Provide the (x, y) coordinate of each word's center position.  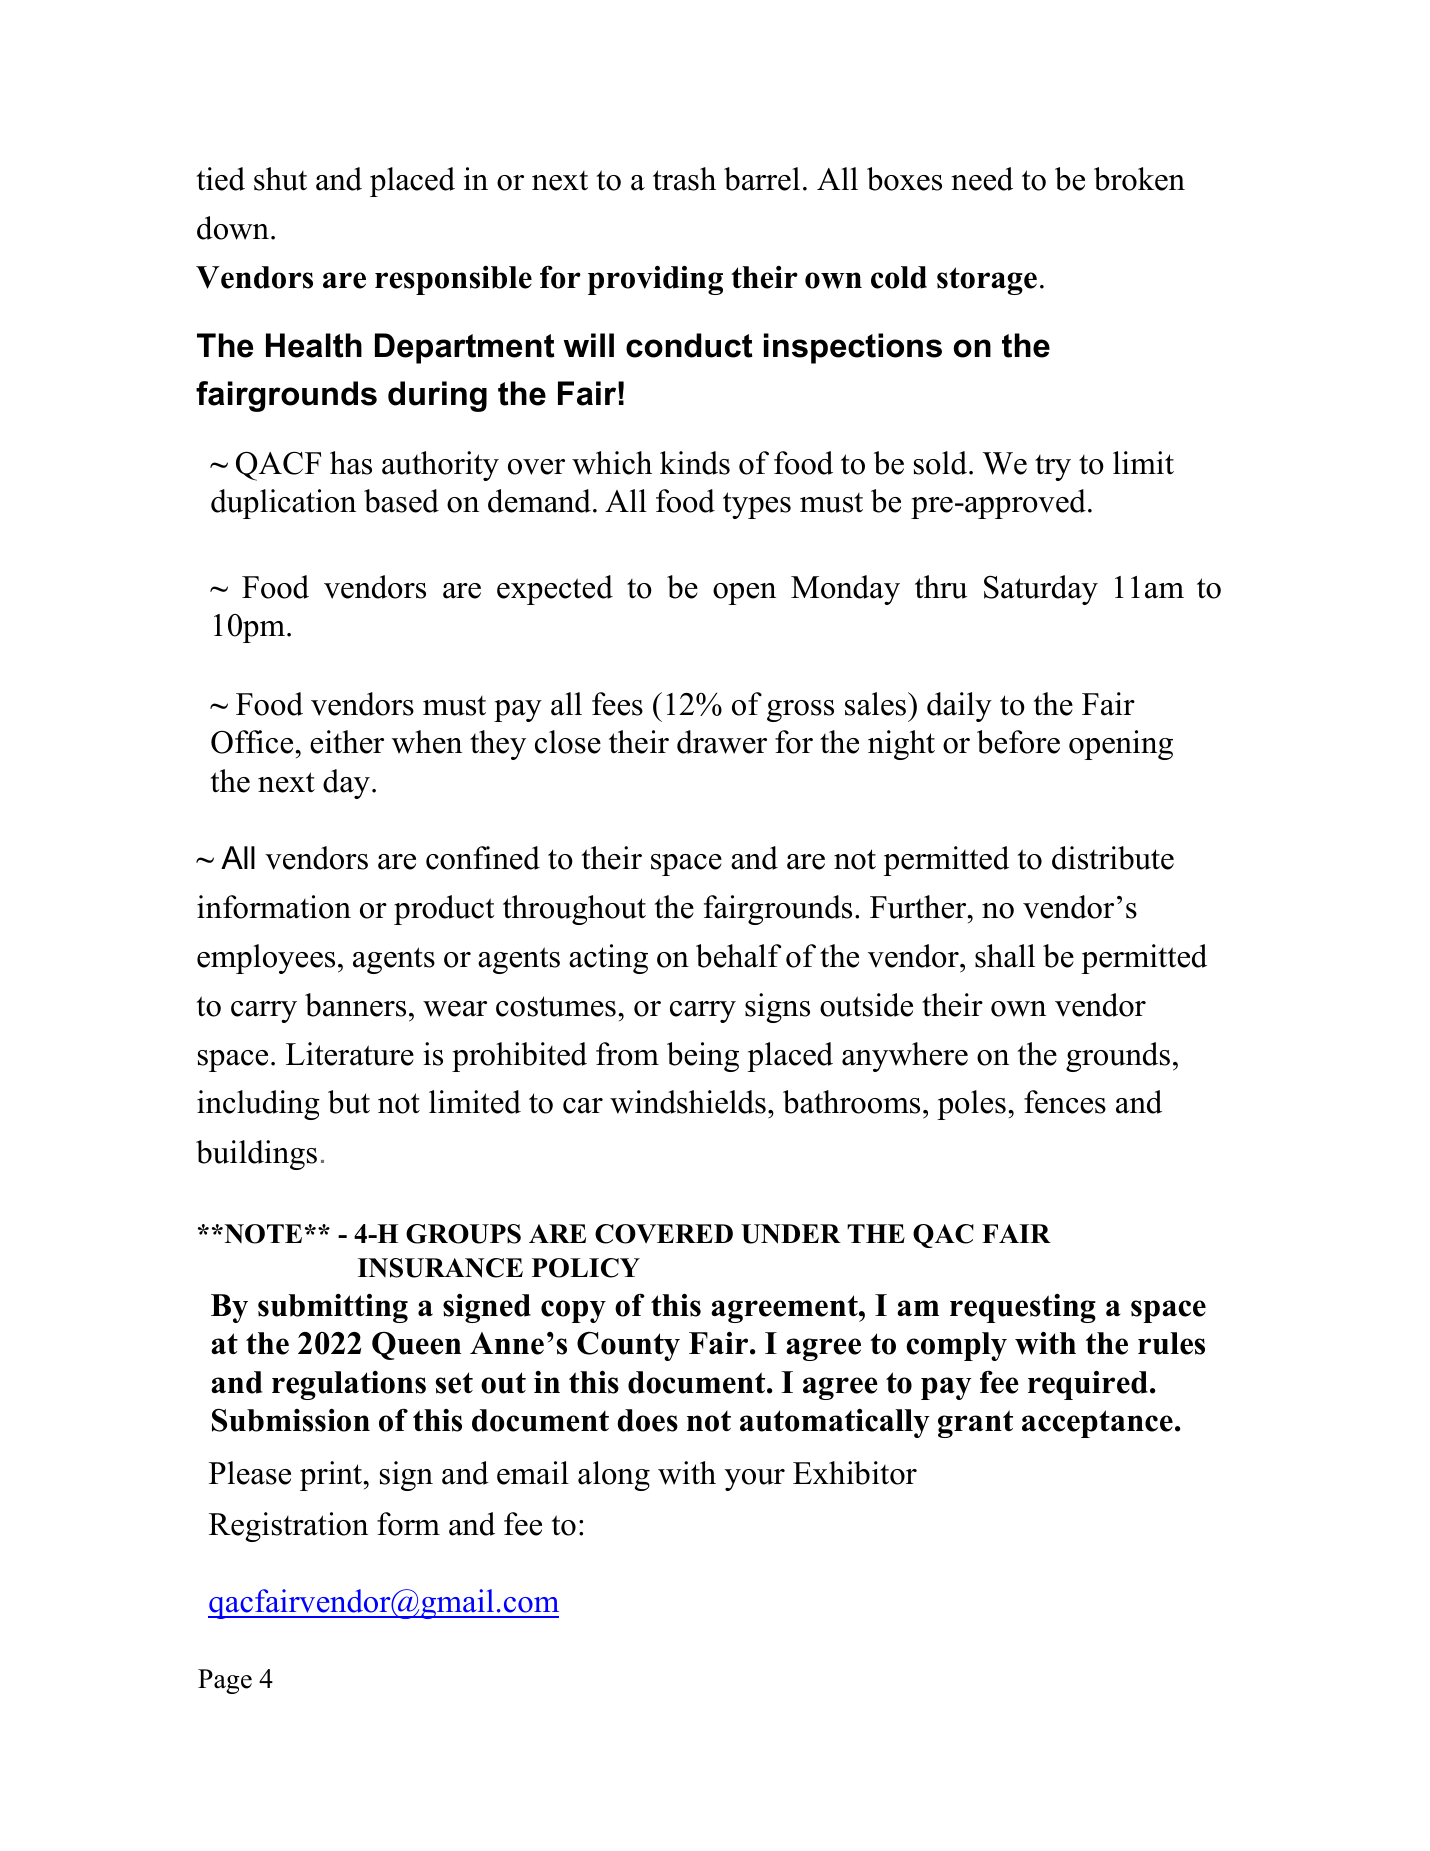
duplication (283, 504)
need (982, 179)
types (757, 505)
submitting (333, 1308)
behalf (738, 956)
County (628, 1346)
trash (684, 179)
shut (280, 179)
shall (1005, 956)
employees (266, 959)
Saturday (1041, 590)
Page (225, 1681)
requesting (1023, 1308)
